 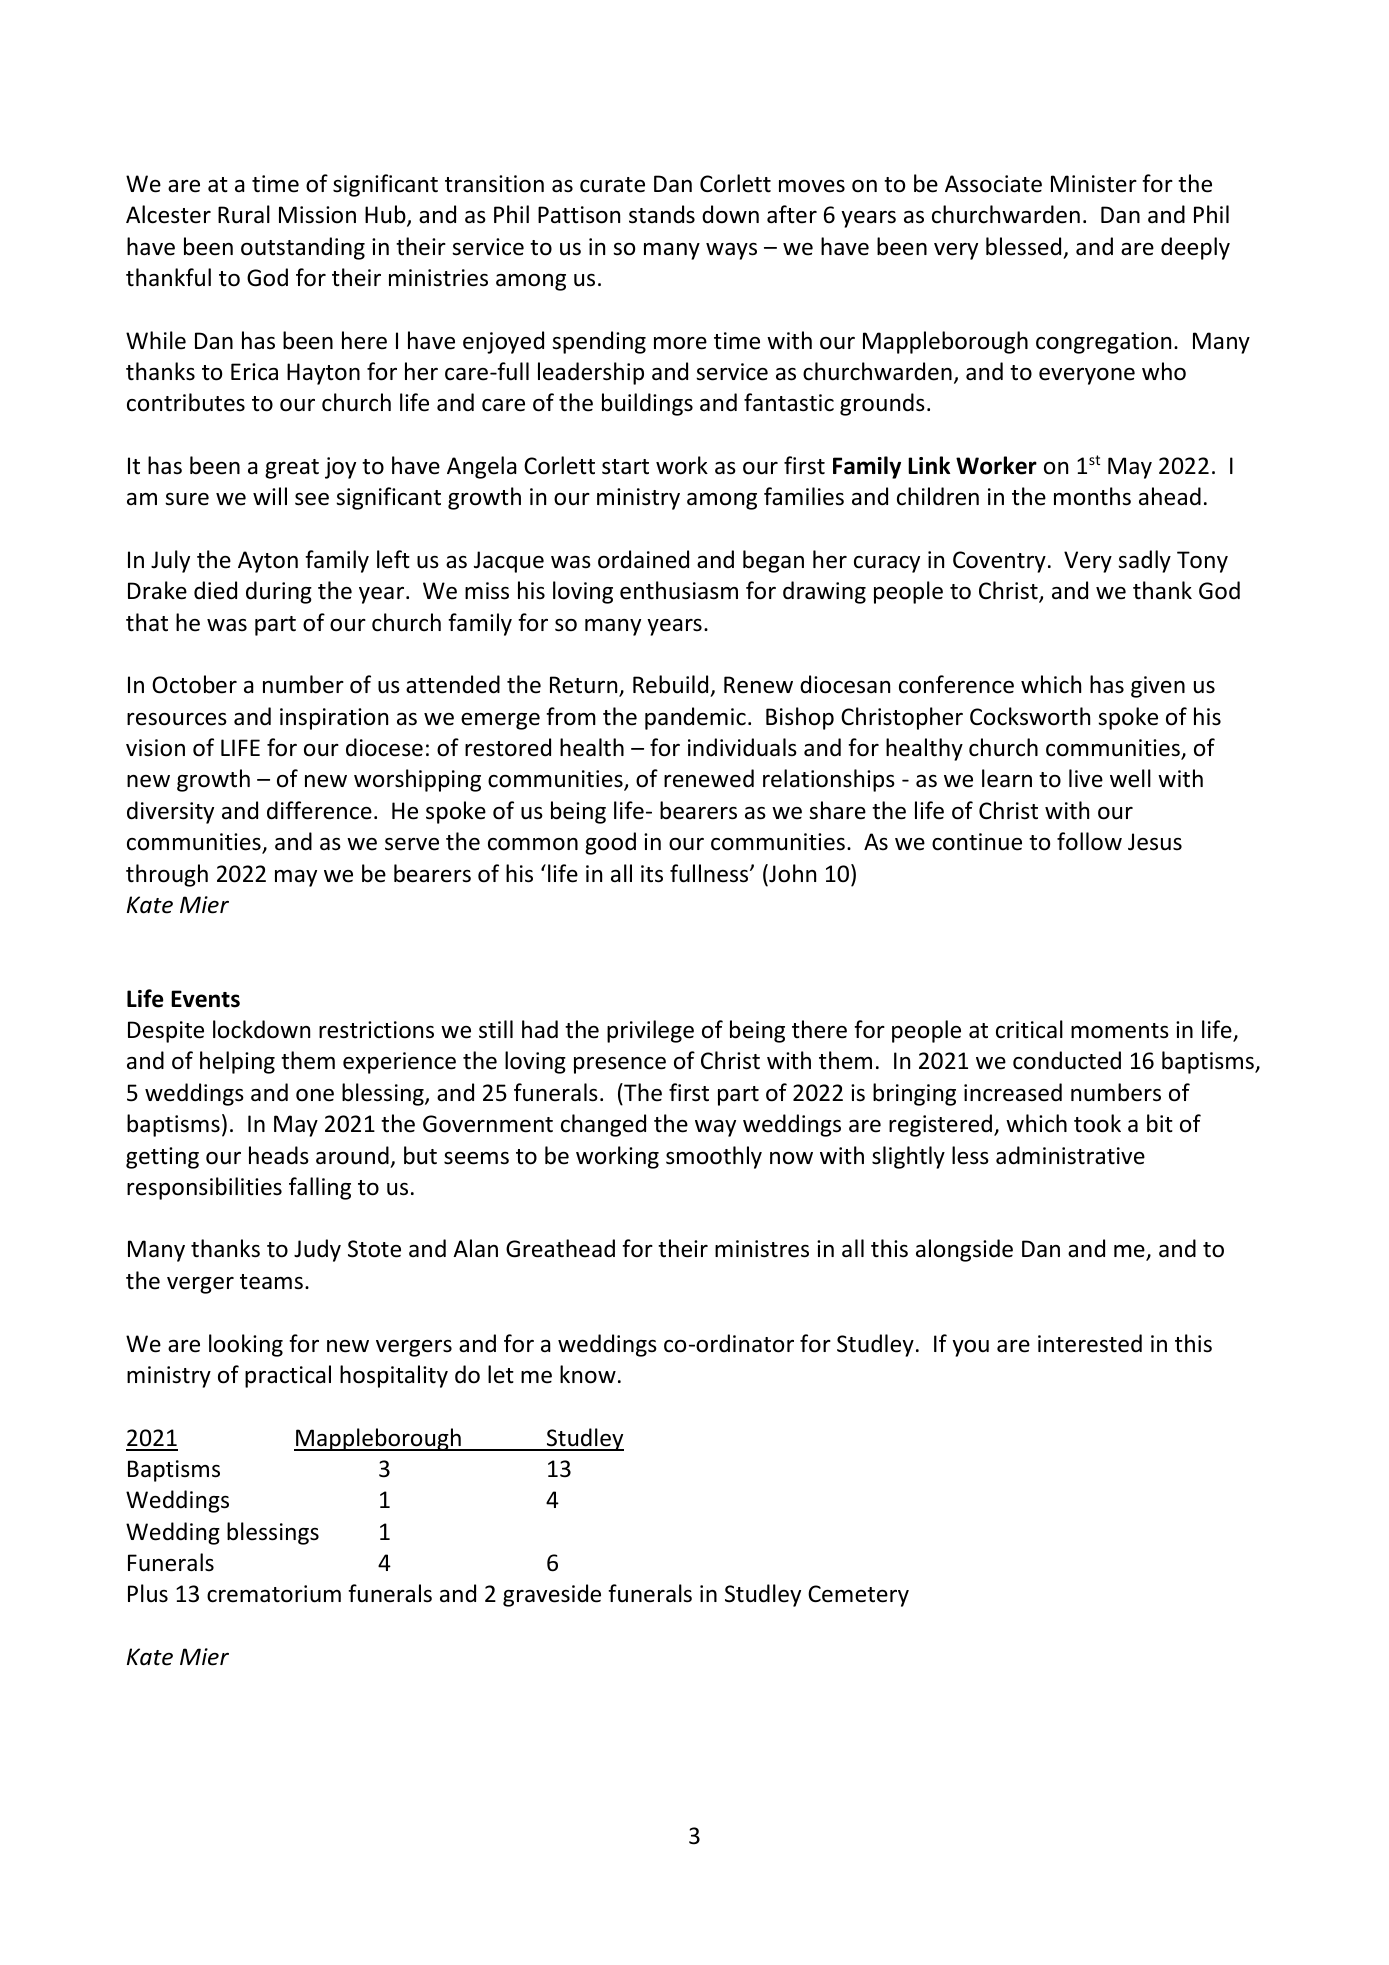 I want to click on Judy, so click(x=317, y=1250).
